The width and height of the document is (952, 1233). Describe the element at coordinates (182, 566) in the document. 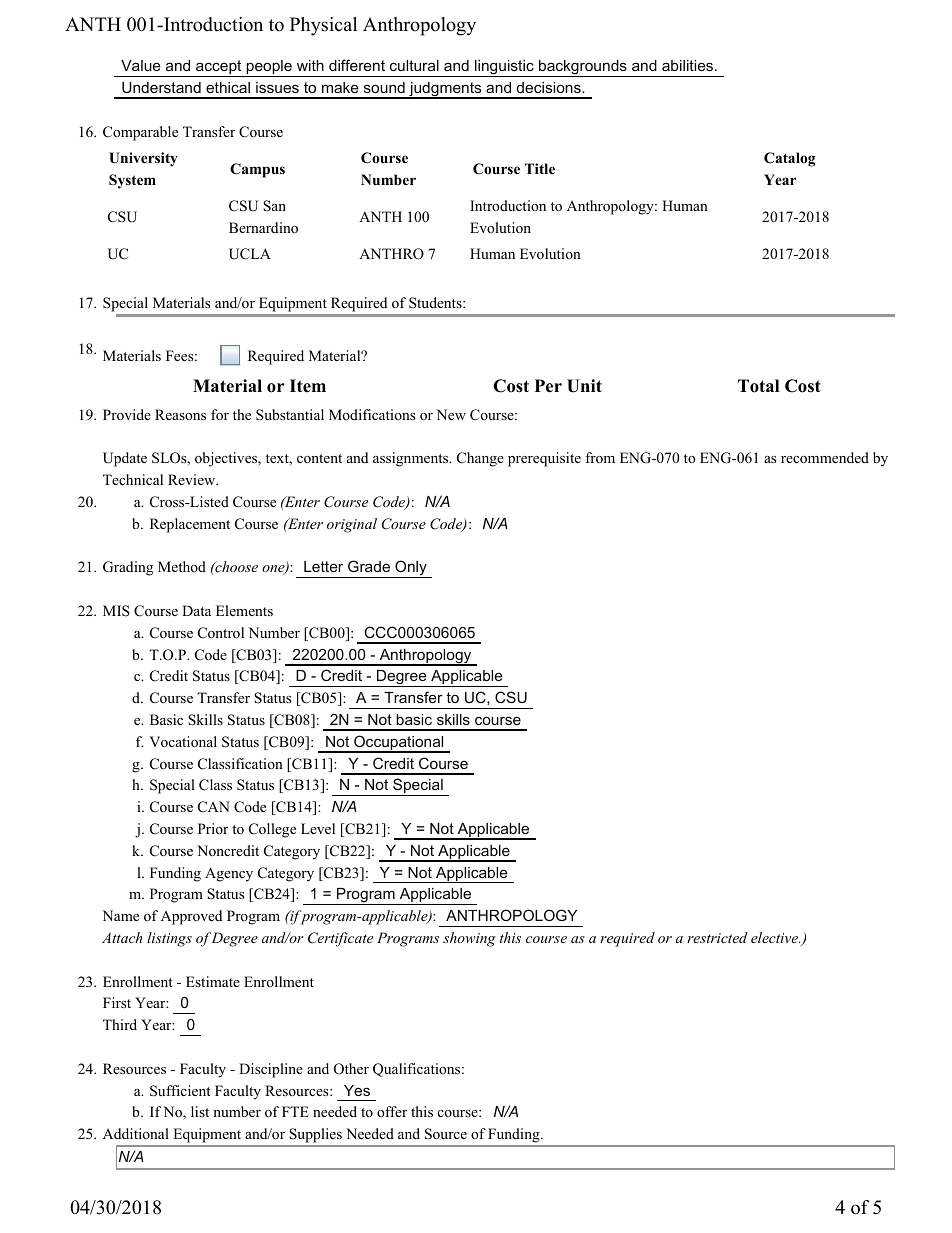

I see `Method` at that location.
